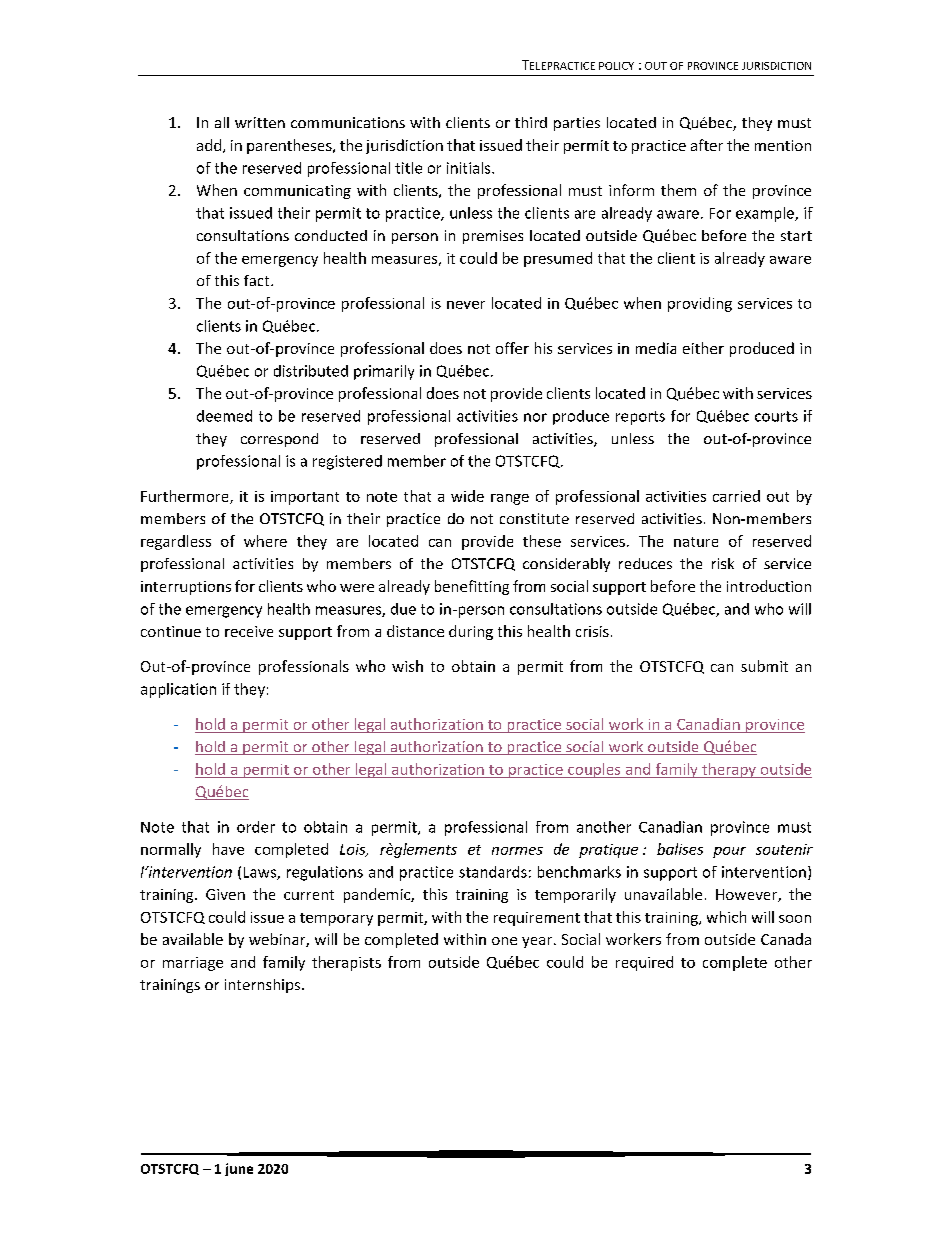  I want to click on order, so click(256, 827).
